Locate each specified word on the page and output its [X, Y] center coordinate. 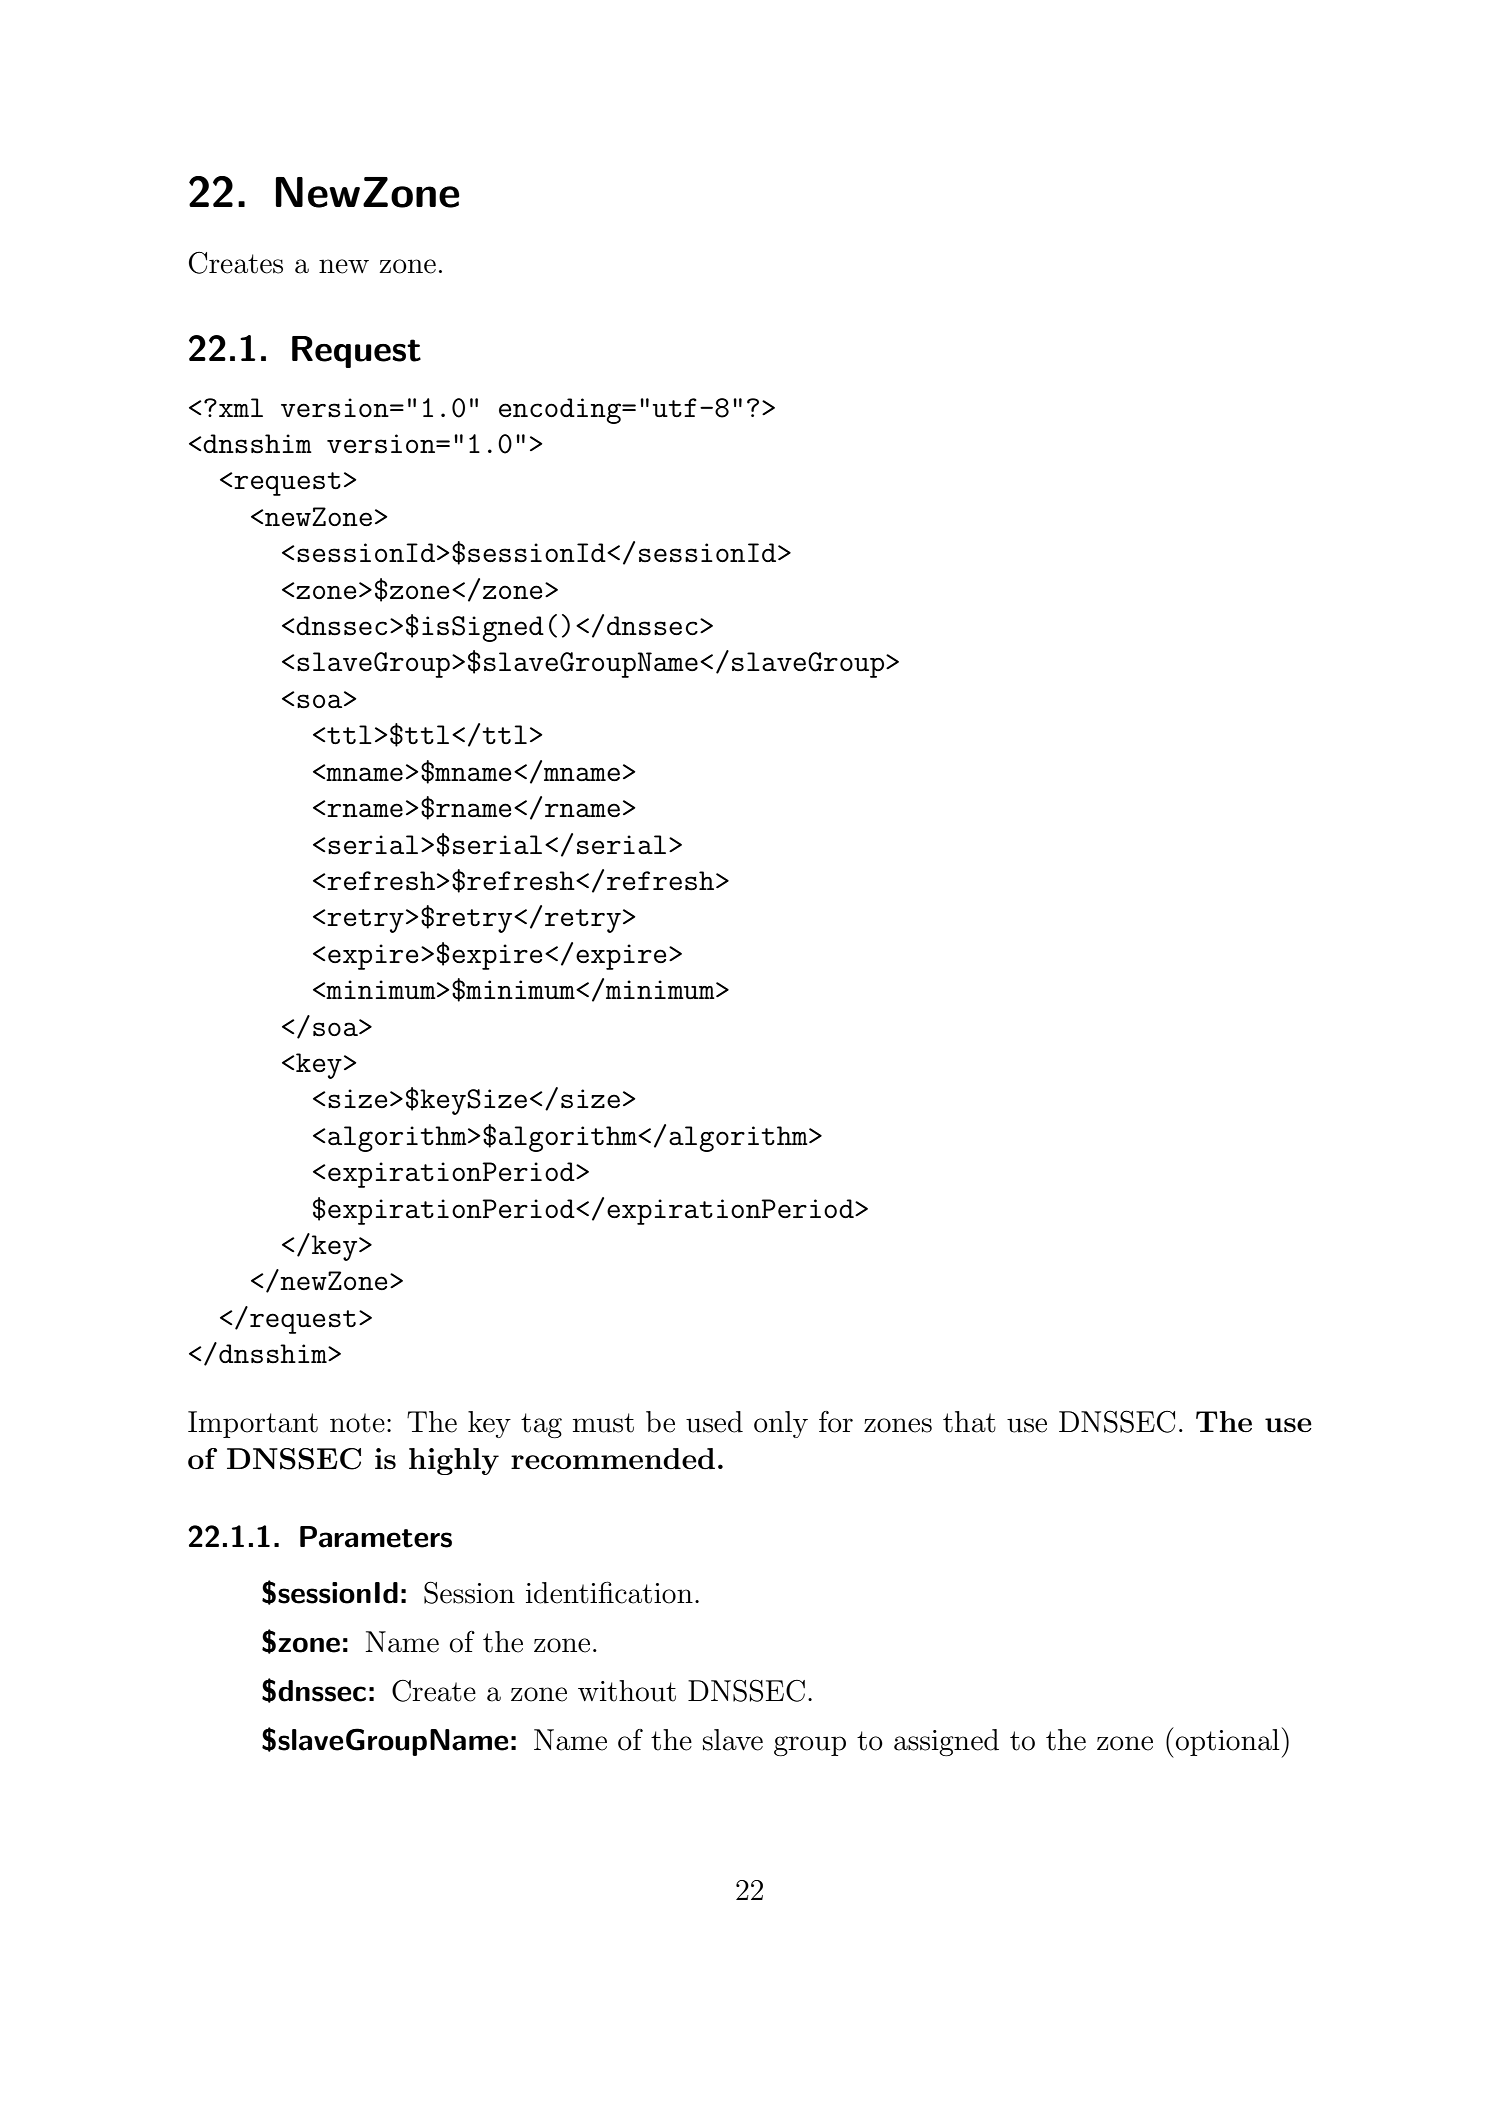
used [714, 1422]
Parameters [376, 1537]
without [627, 1691]
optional [1227, 1742]
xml [241, 407]
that [969, 1422]
